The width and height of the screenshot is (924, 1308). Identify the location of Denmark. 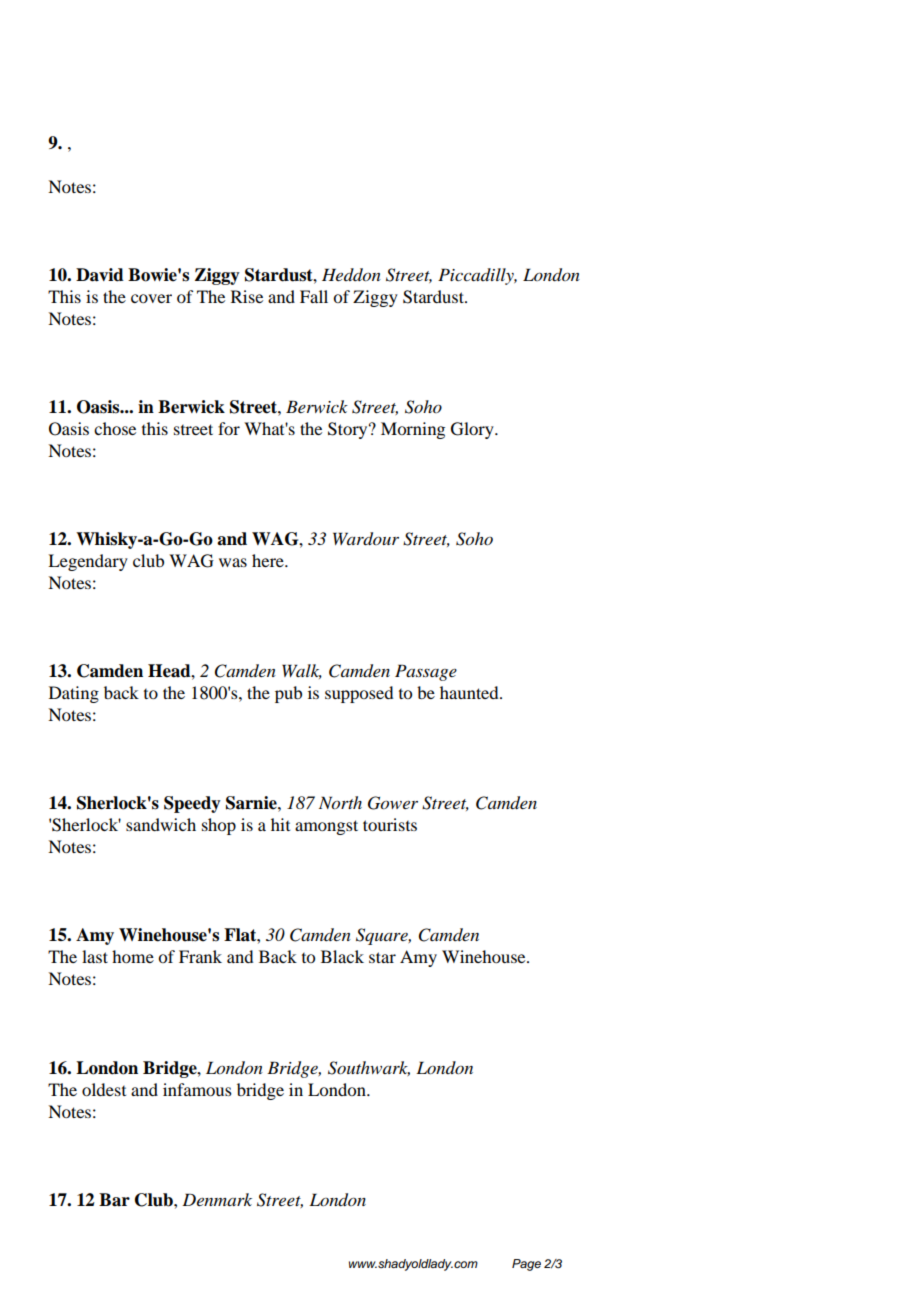
(217, 1199).
